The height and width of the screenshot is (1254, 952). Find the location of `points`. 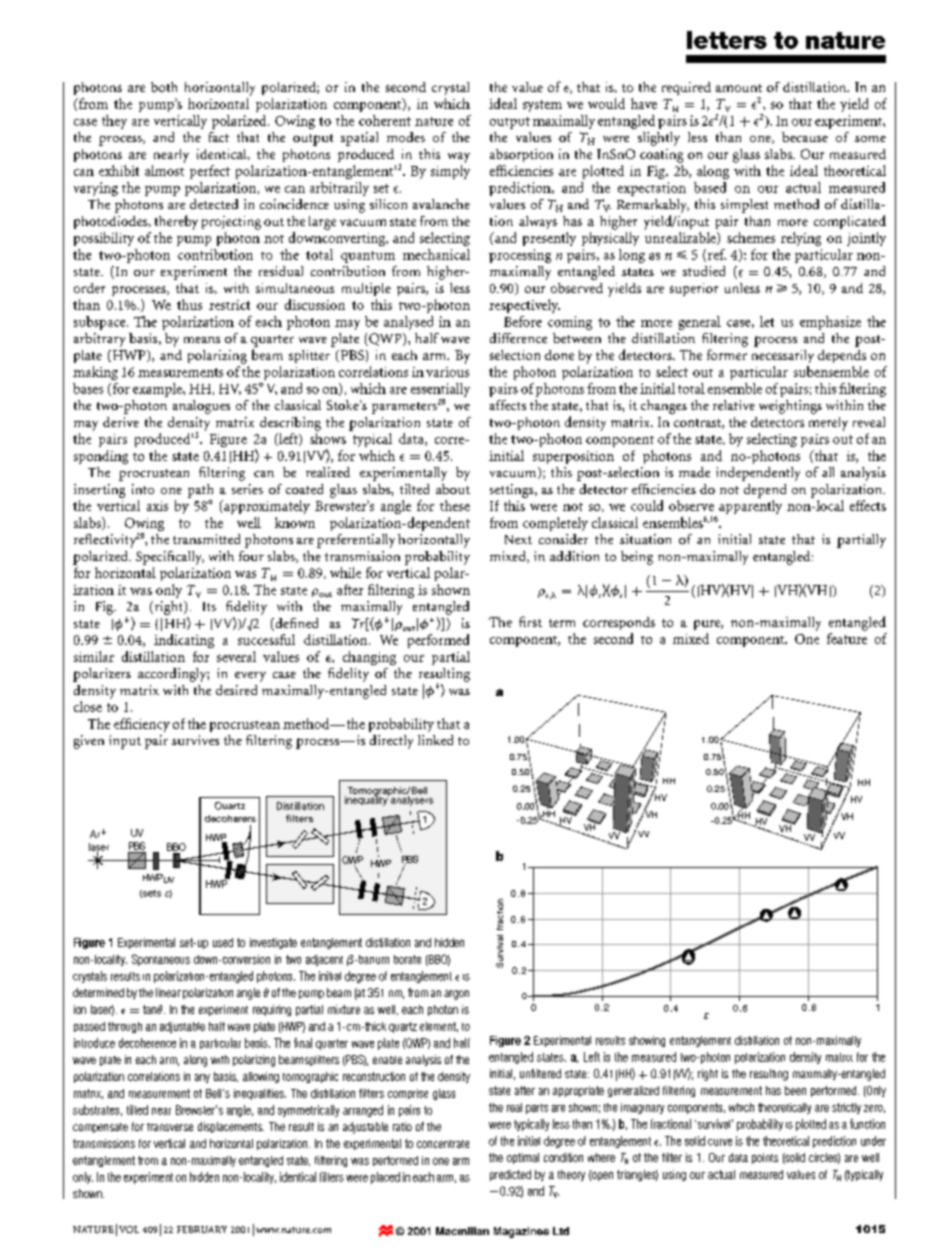

points is located at coordinates (765, 1158).
